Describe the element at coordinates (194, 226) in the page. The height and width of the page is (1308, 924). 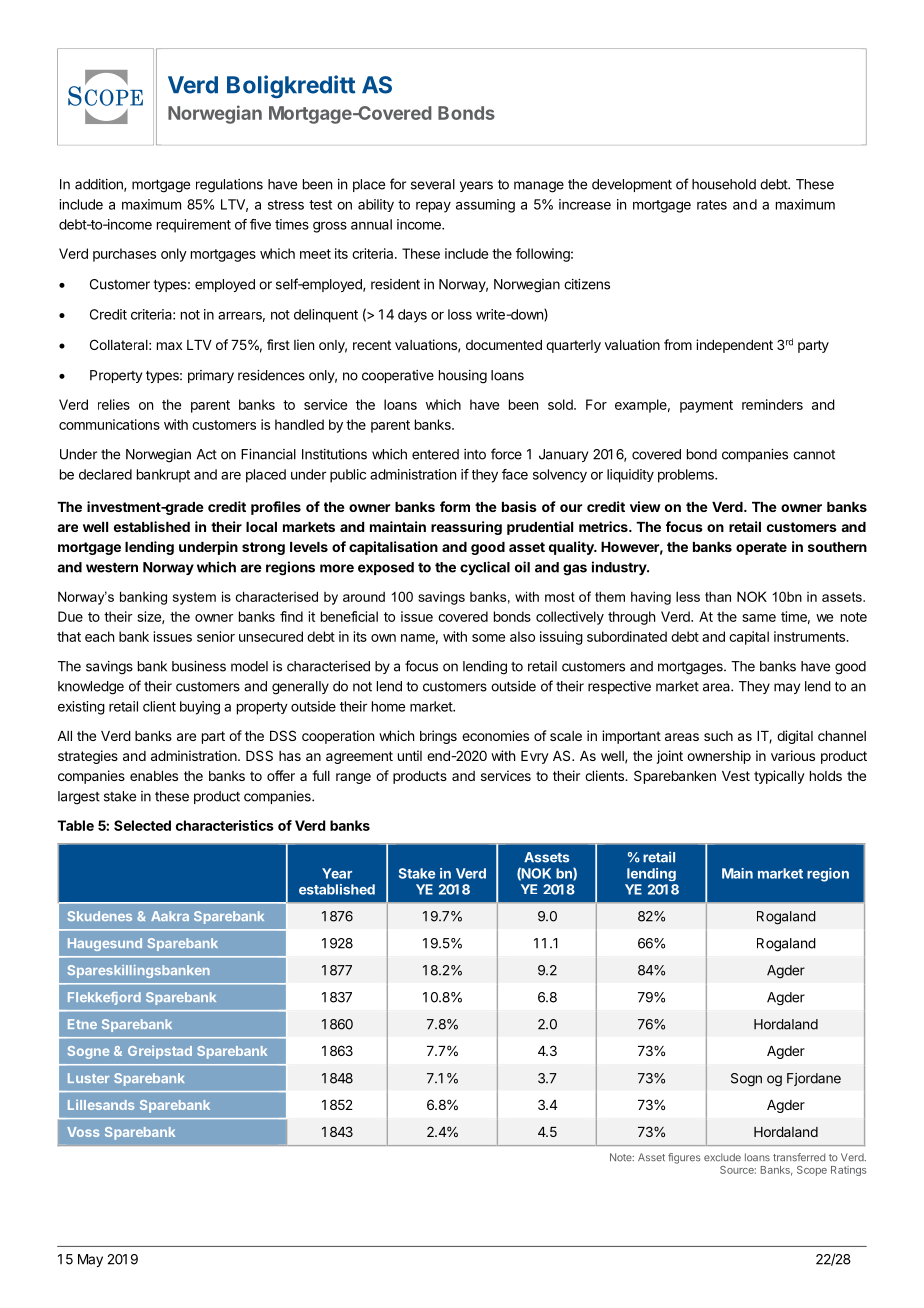
I see `requirement` at that location.
